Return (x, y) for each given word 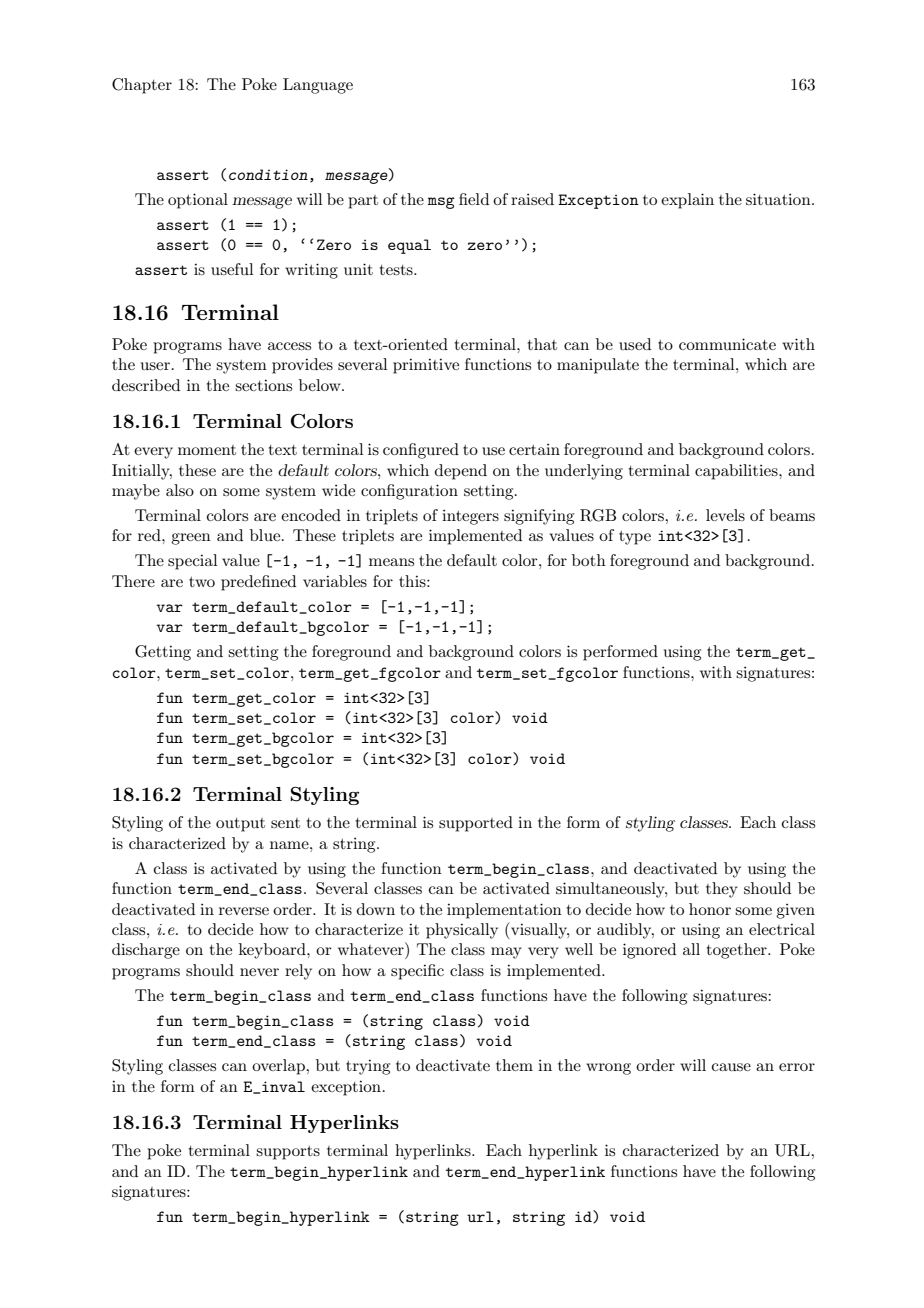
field (474, 199)
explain (687, 201)
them (514, 1065)
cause (731, 1067)
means (391, 562)
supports (288, 1153)
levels (725, 515)
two (202, 582)
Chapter (142, 86)
